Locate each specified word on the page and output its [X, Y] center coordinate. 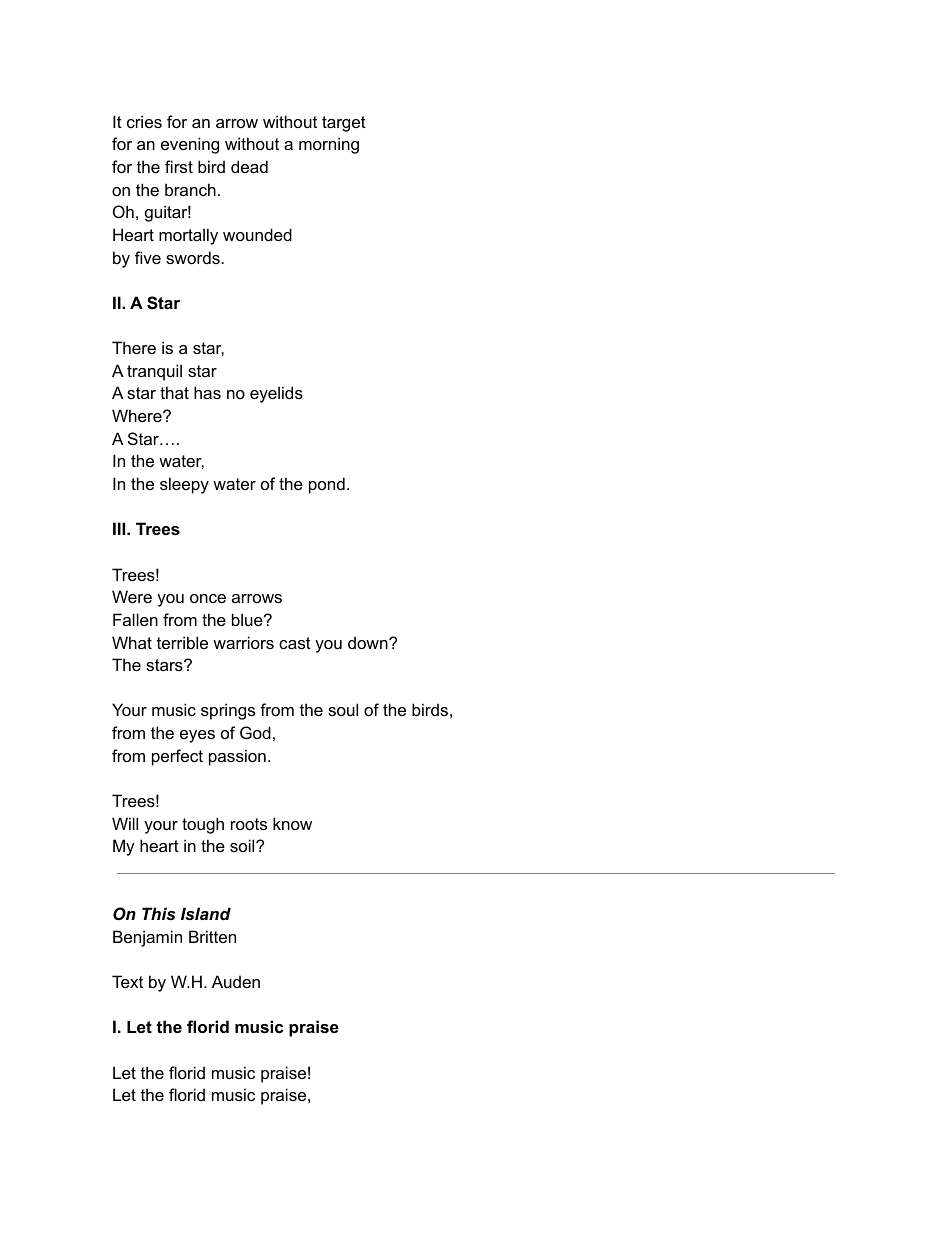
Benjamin [147, 938]
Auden [236, 981]
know [292, 823]
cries [144, 121]
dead [249, 166]
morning [329, 145]
